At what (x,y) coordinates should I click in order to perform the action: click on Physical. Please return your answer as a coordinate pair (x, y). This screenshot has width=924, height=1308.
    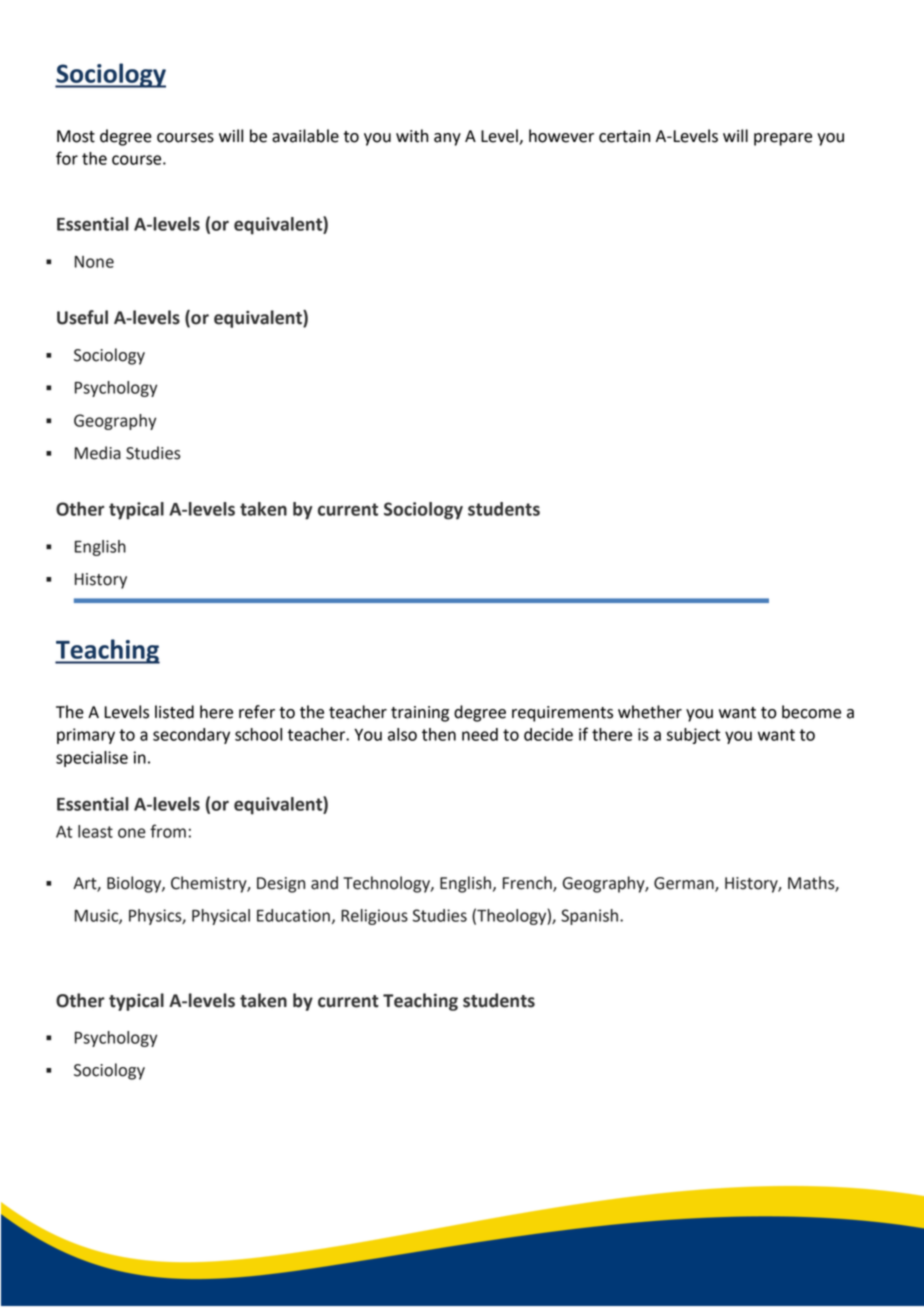
    Looking at the image, I should click on (221, 917).
